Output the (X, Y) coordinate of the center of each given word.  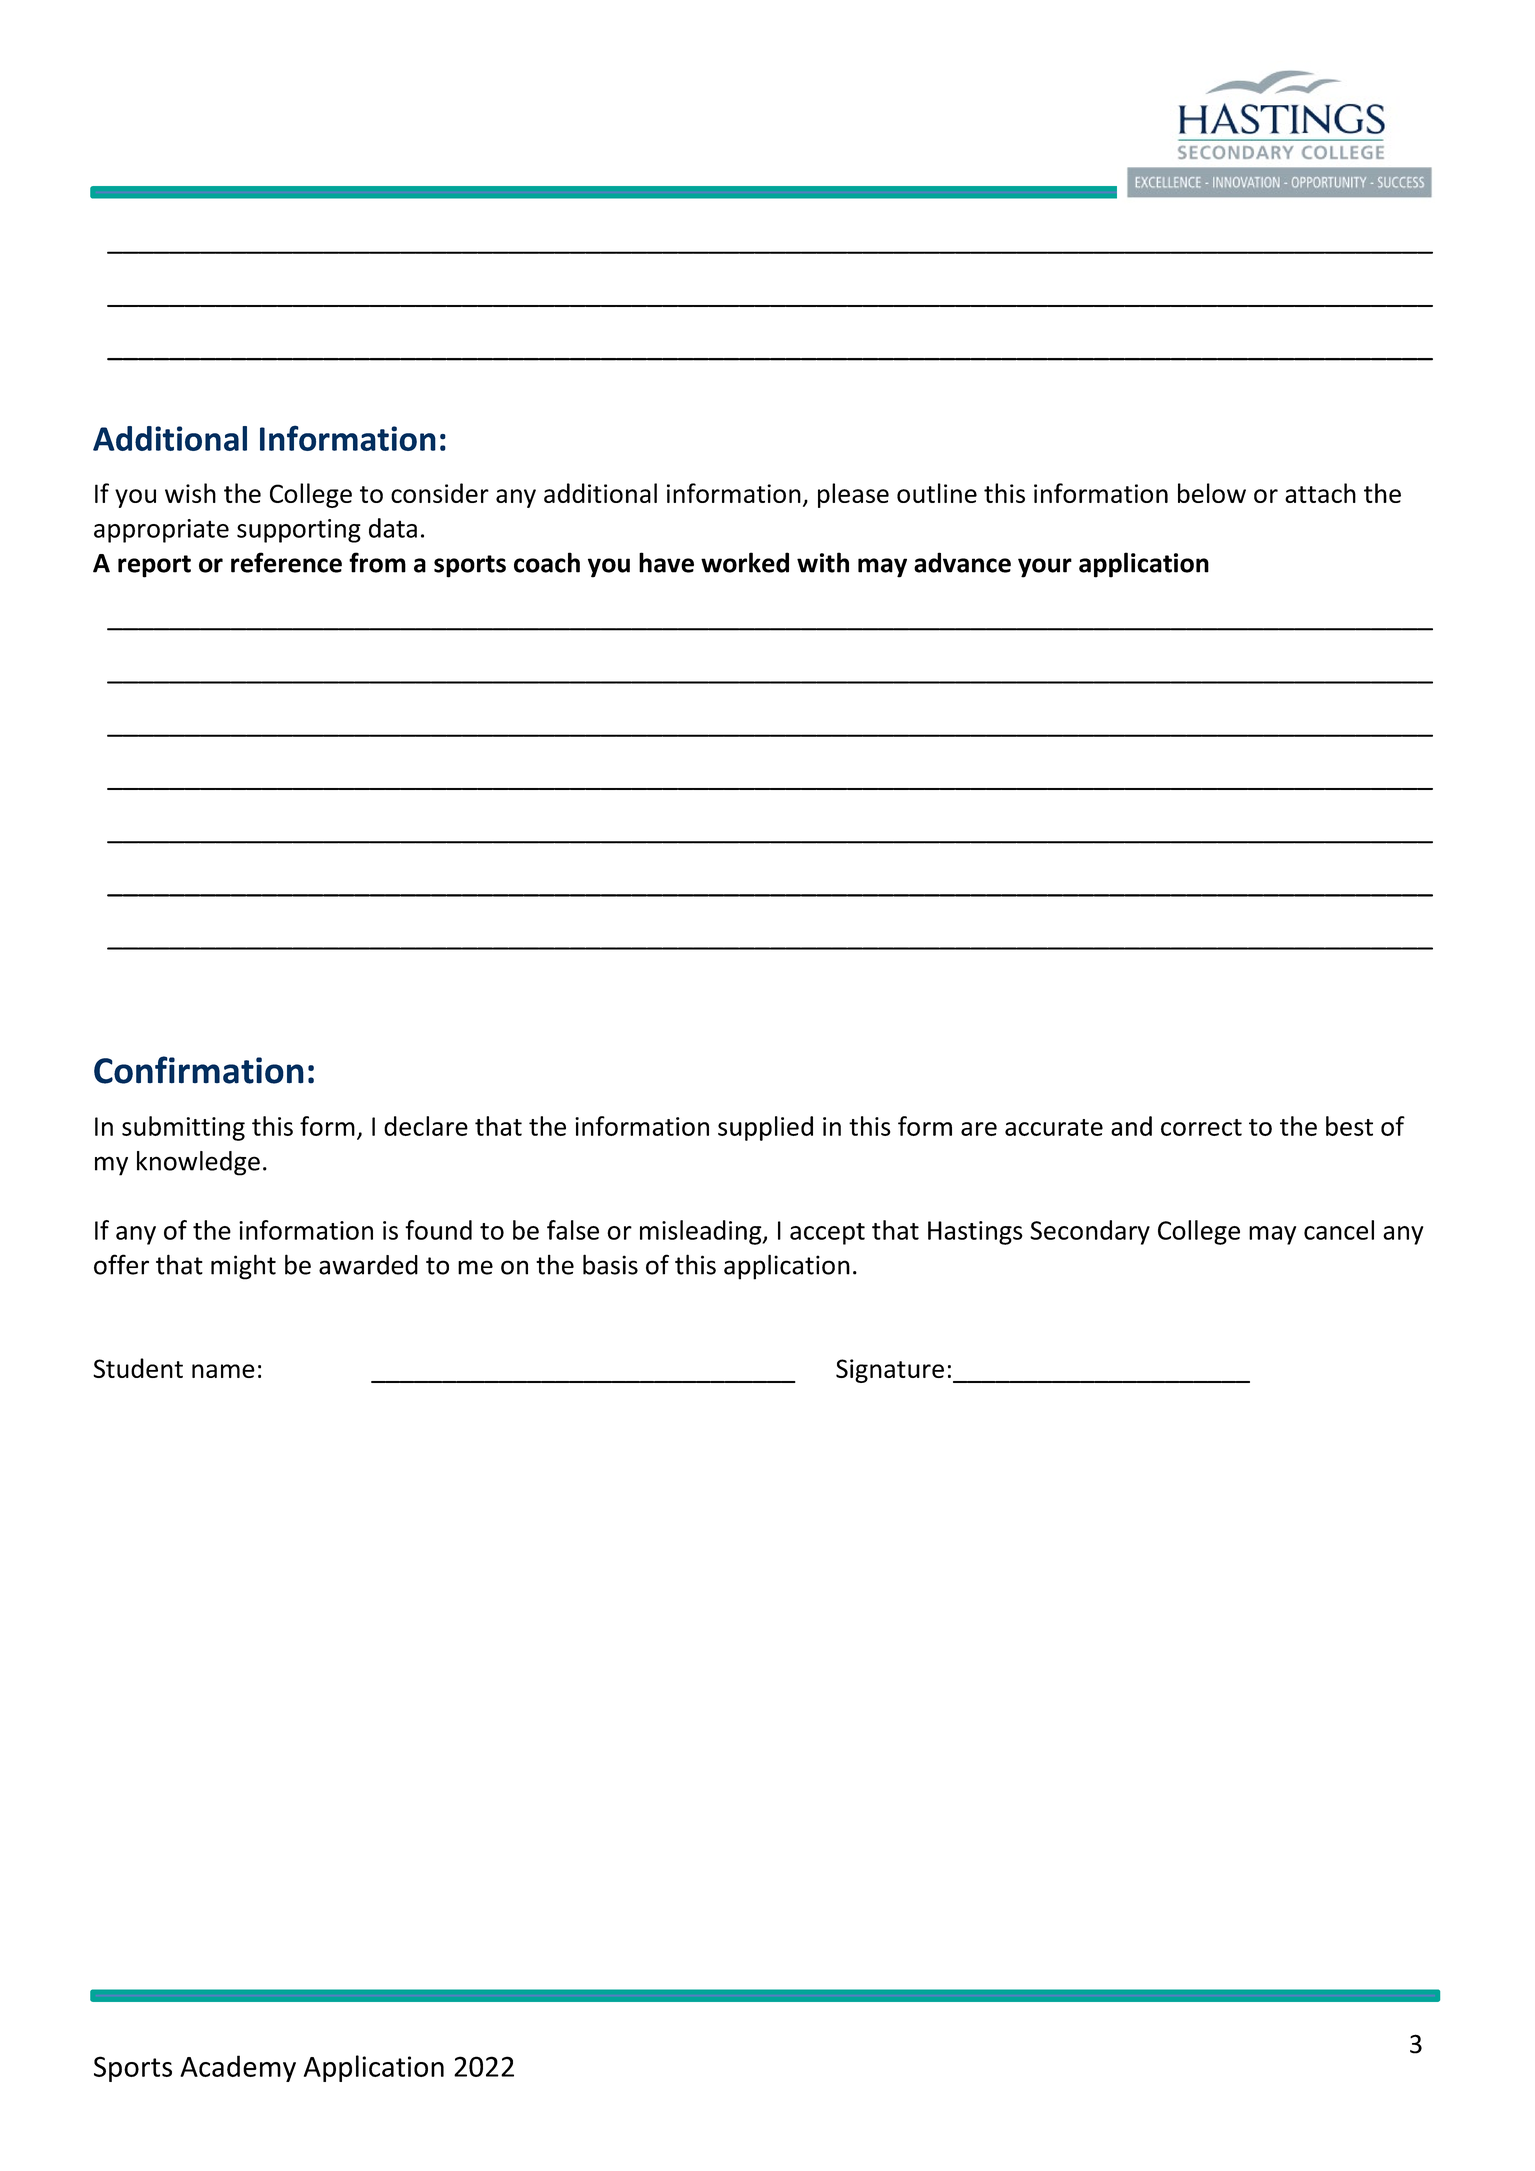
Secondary (1090, 1232)
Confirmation (199, 1070)
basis (610, 1264)
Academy (238, 2068)
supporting (299, 531)
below (1212, 493)
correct (1201, 1127)
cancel (1339, 1230)
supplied (765, 1128)
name (223, 1371)
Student (138, 1368)
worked (745, 562)
